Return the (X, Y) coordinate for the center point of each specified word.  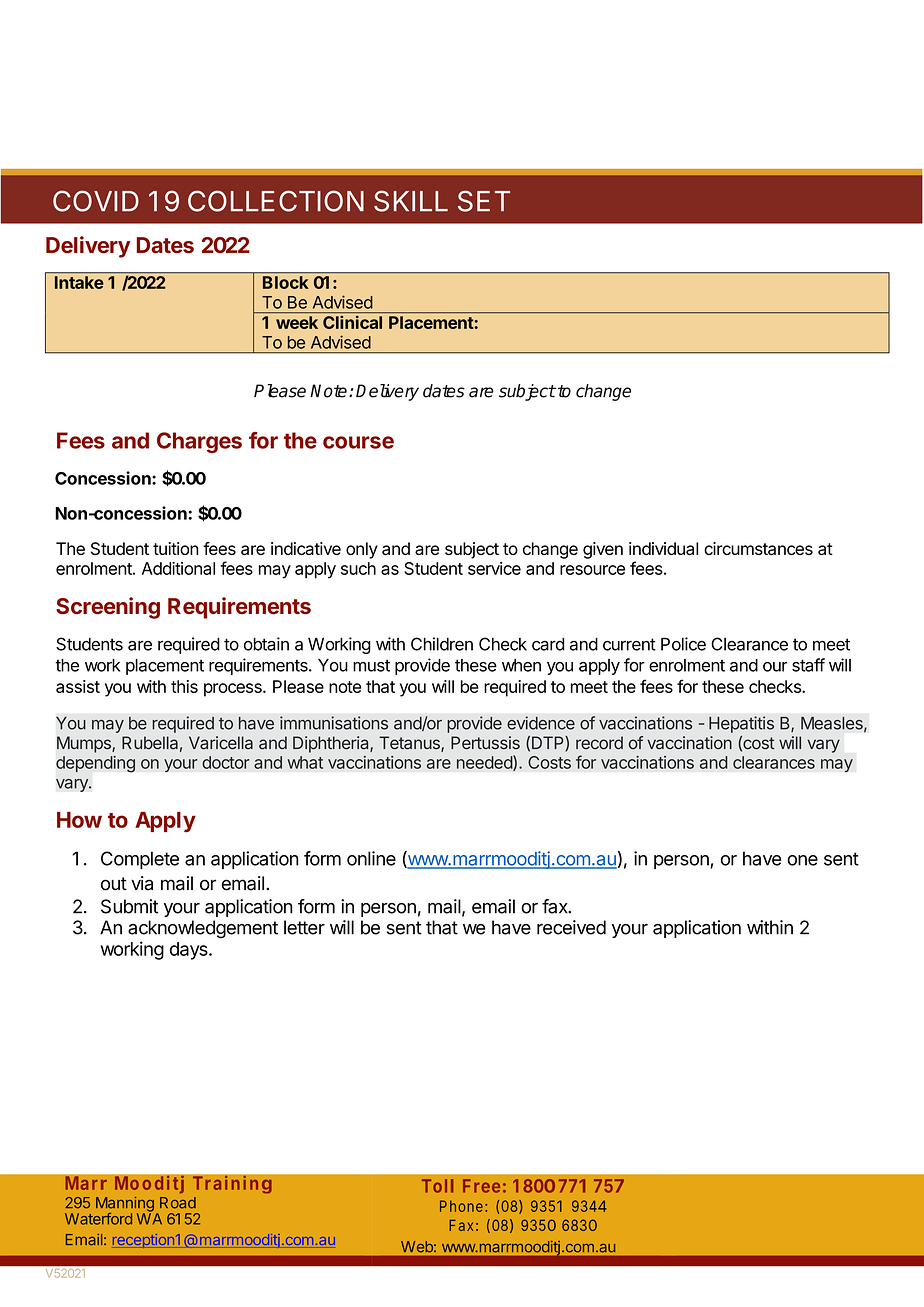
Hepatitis (741, 724)
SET (484, 201)
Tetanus (410, 744)
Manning (125, 1205)
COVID (96, 201)
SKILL (411, 201)
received (571, 927)
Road (178, 1203)
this (184, 686)
